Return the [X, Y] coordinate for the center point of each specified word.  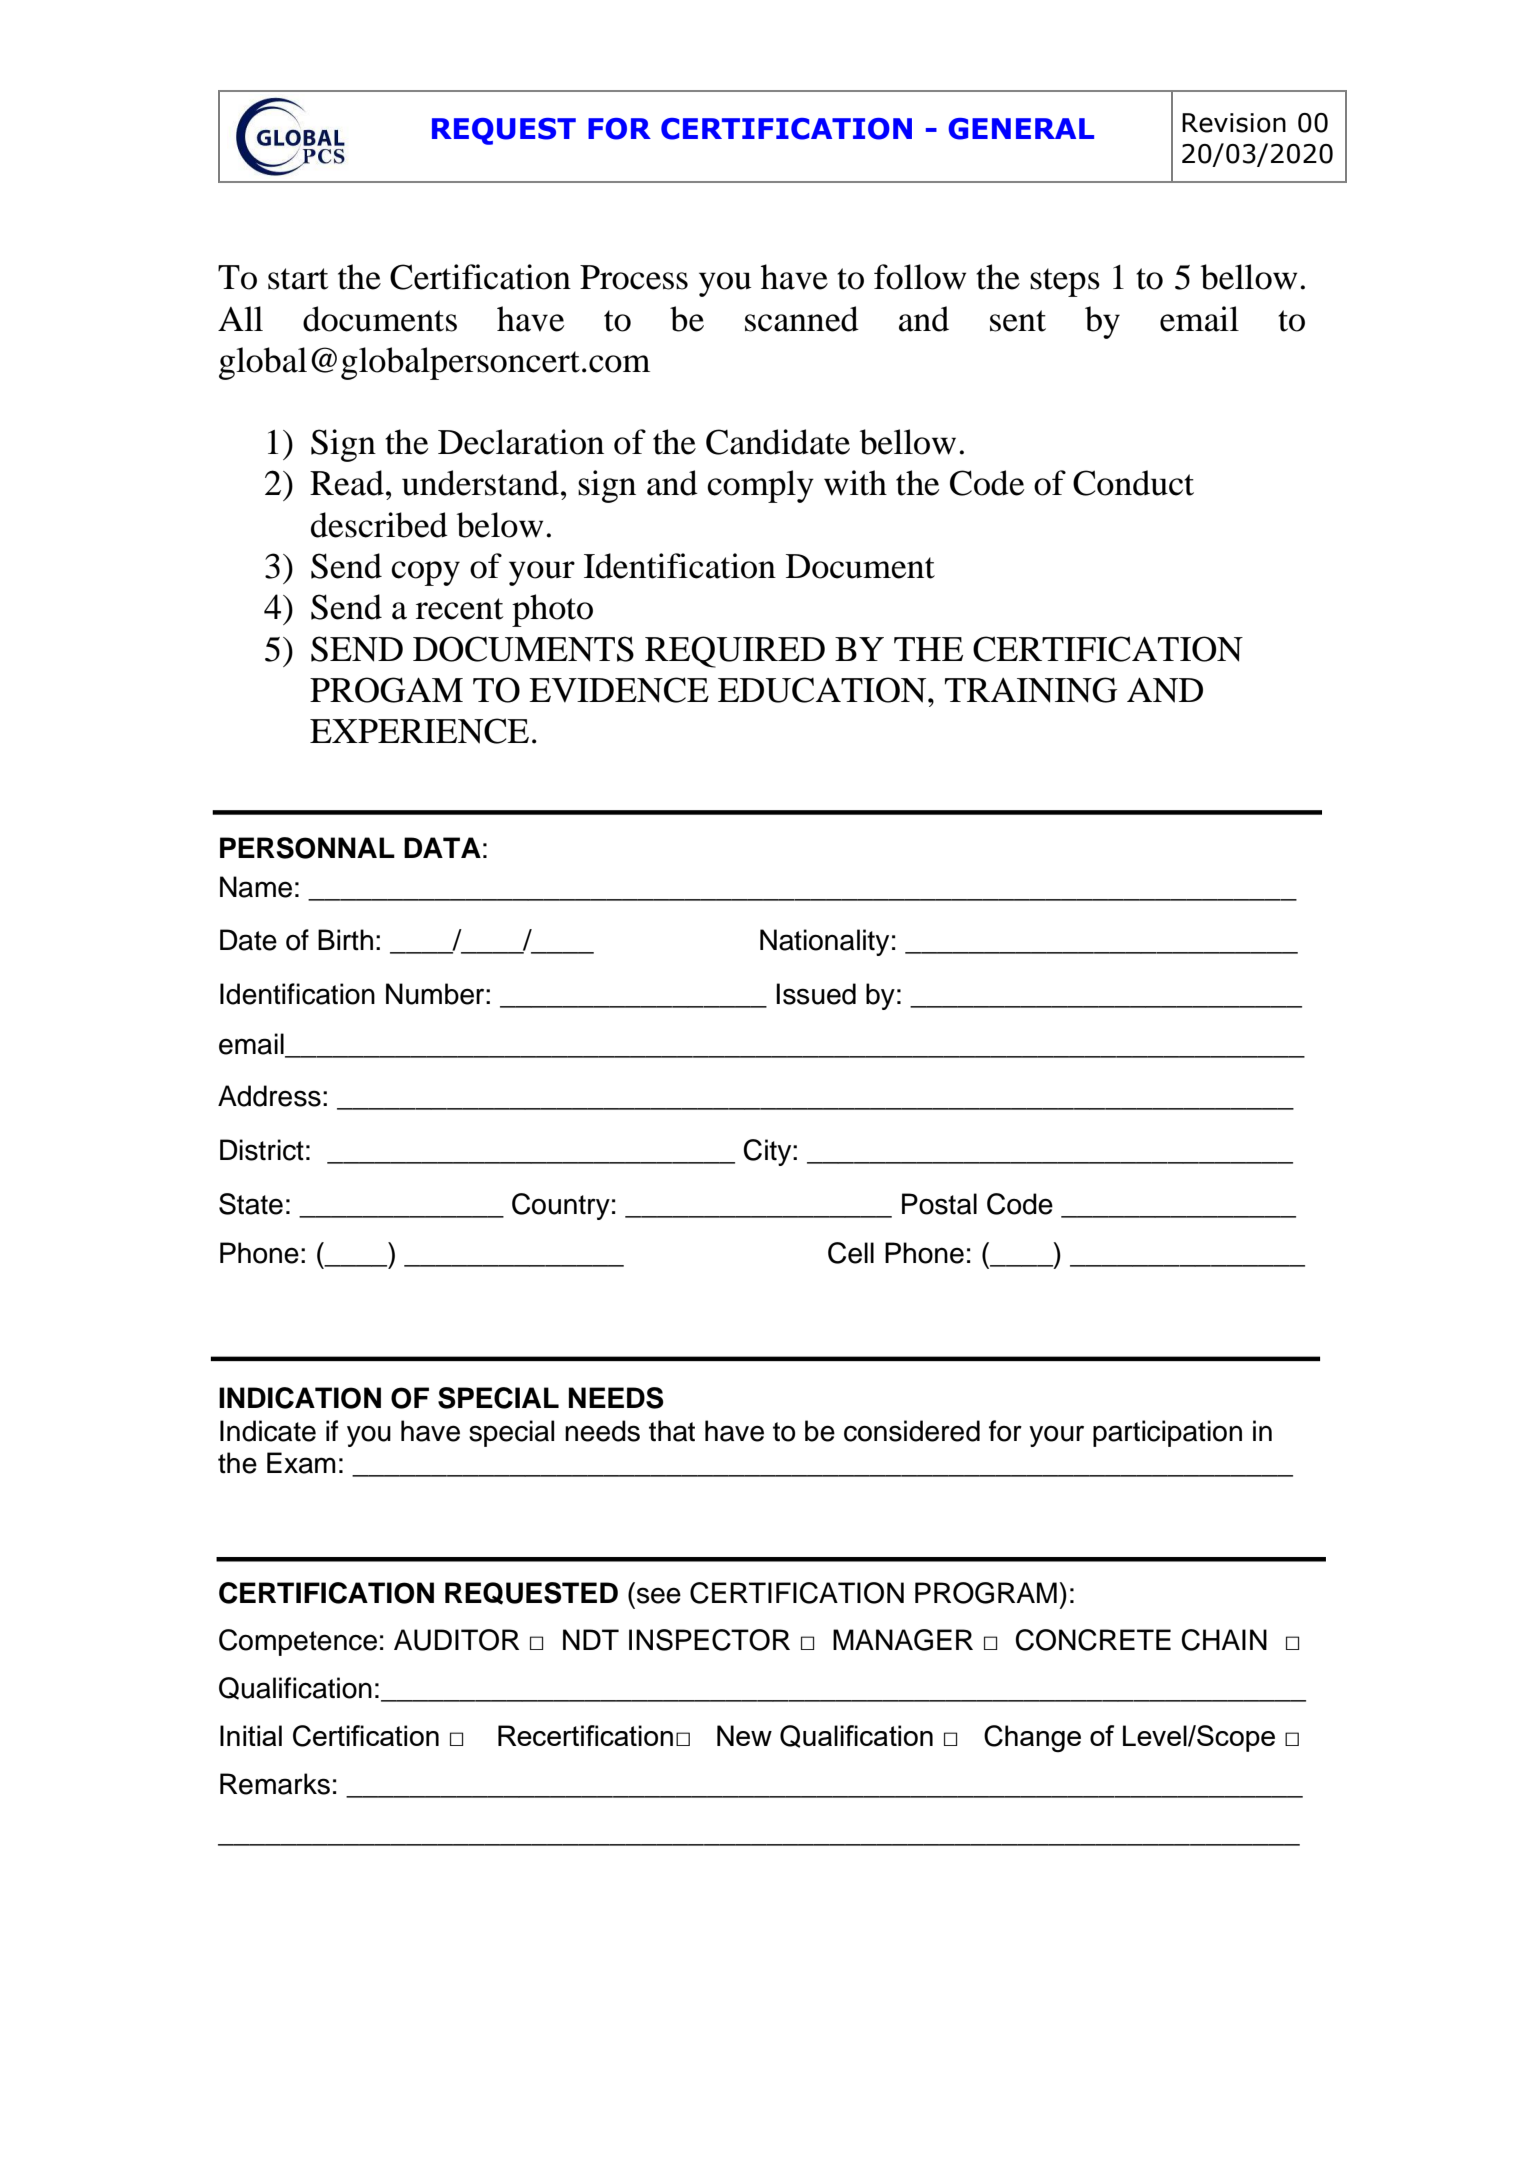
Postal [939, 1204]
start [298, 279]
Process [634, 277]
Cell [851, 1253]
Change [1032, 1738]
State [251, 1204]
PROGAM [386, 690]
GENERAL [1021, 129]
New [744, 1735]
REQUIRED [735, 652]
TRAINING [1031, 690]
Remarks [275, 1784]
